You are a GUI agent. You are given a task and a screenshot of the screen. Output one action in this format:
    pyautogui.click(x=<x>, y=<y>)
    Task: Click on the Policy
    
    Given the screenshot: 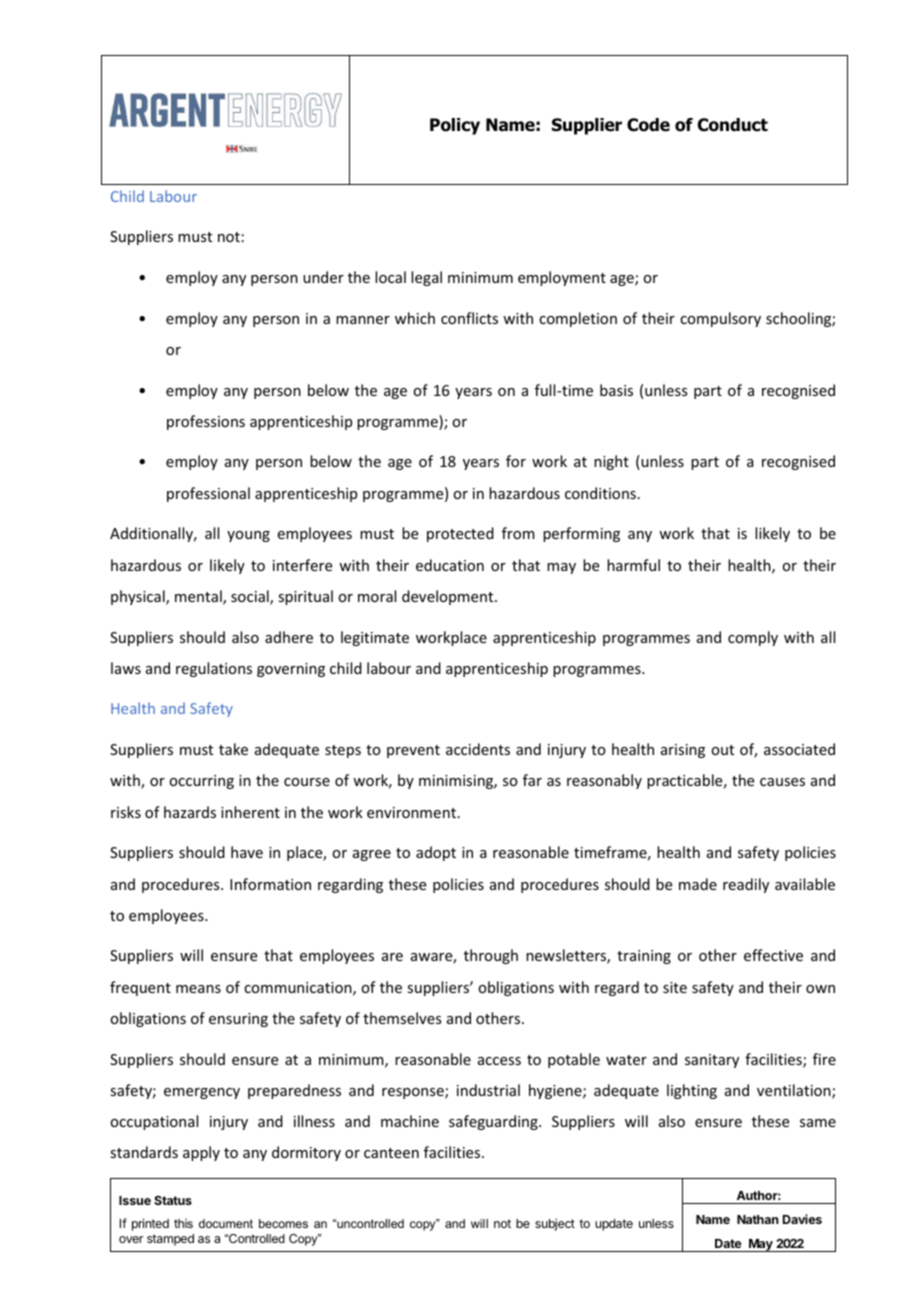 What is the action you would take?
    pyautogui.click(x=455, y=126)
